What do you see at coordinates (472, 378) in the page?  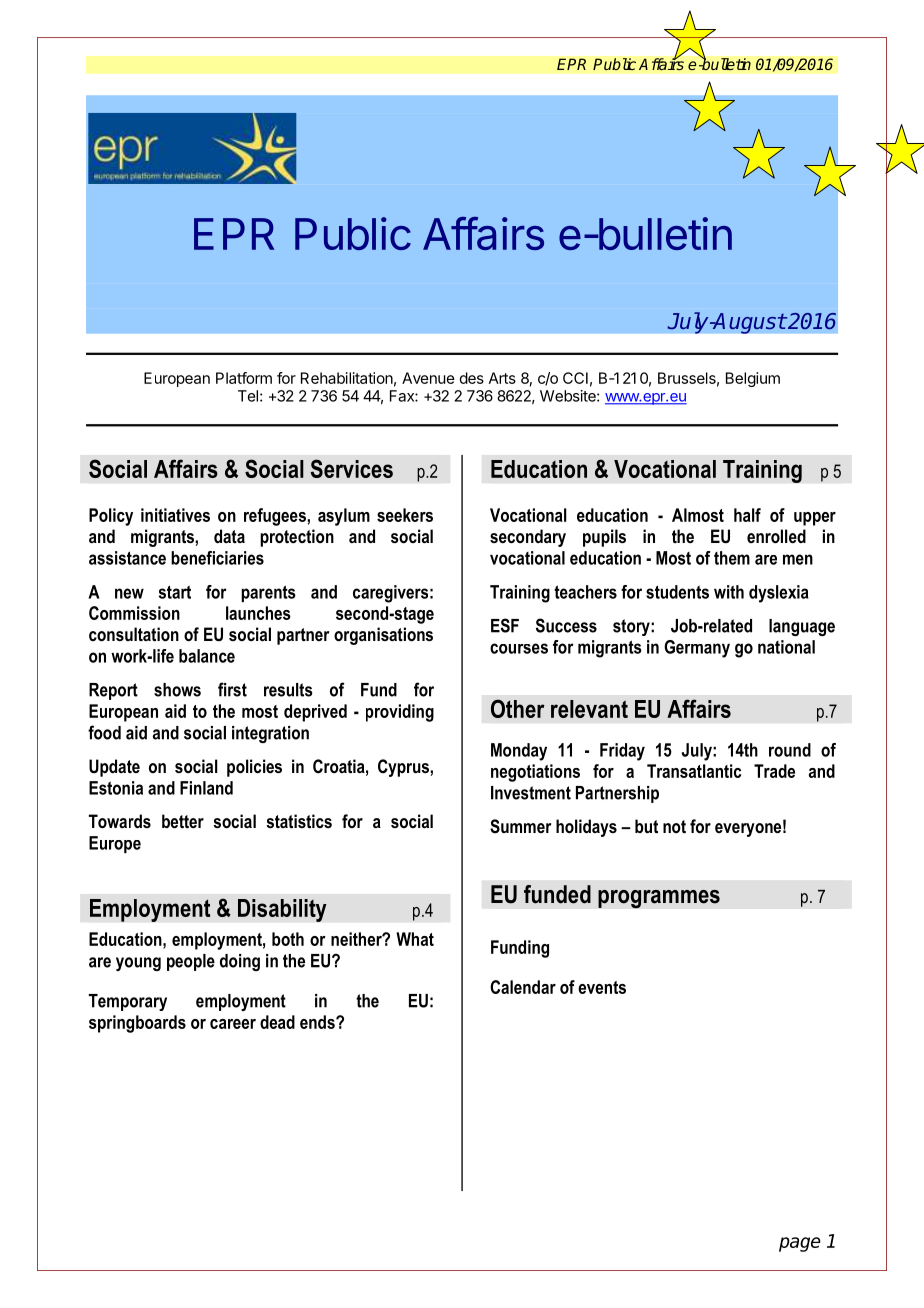 I see `des` at bounding box center [472, 378].
